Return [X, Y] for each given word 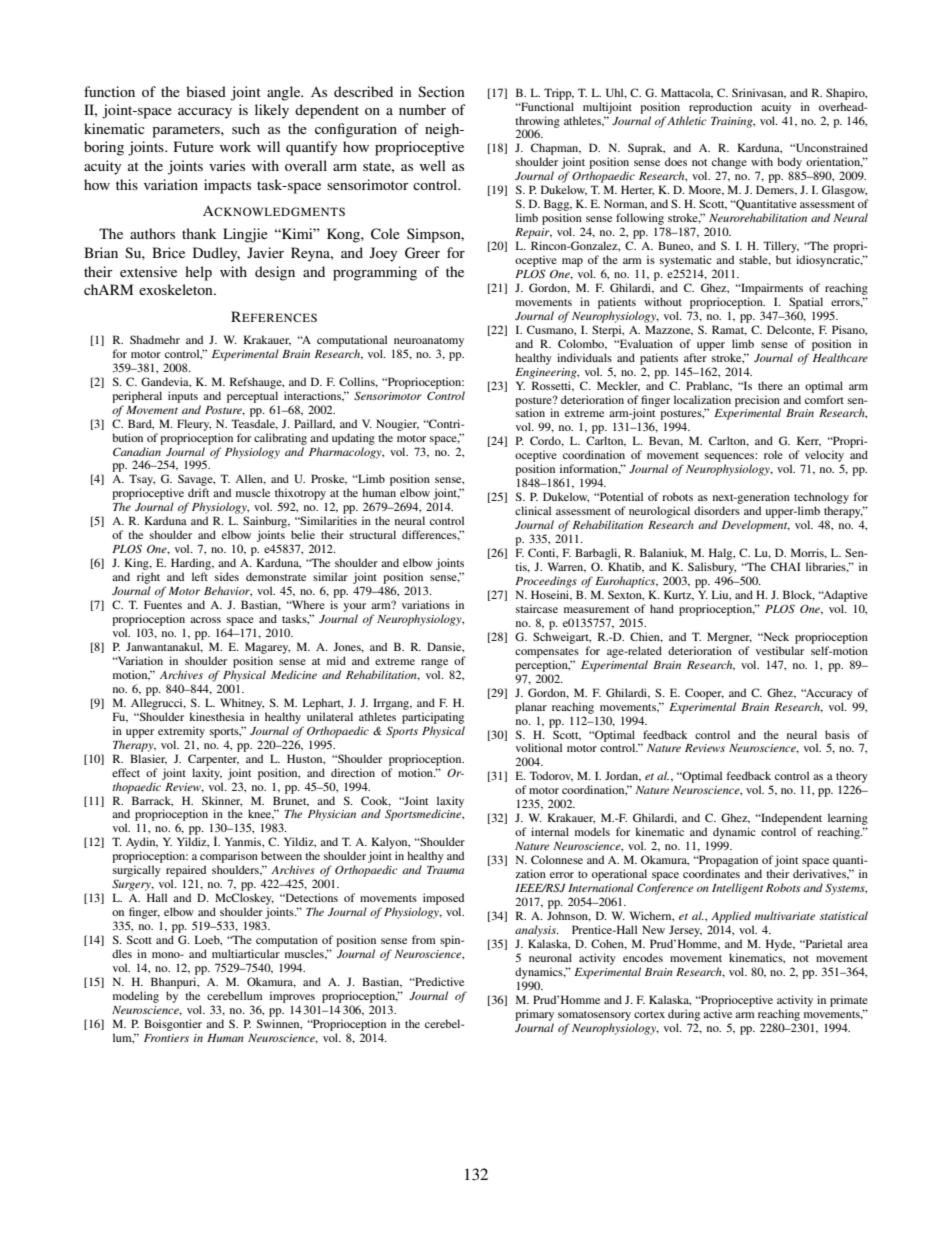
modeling [136, 997]
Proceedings [546, 582]
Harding [192, 564]
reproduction [720, 108]
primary [534, 1015]
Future [194, 146]
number [422, 109]
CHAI [785, 566]
